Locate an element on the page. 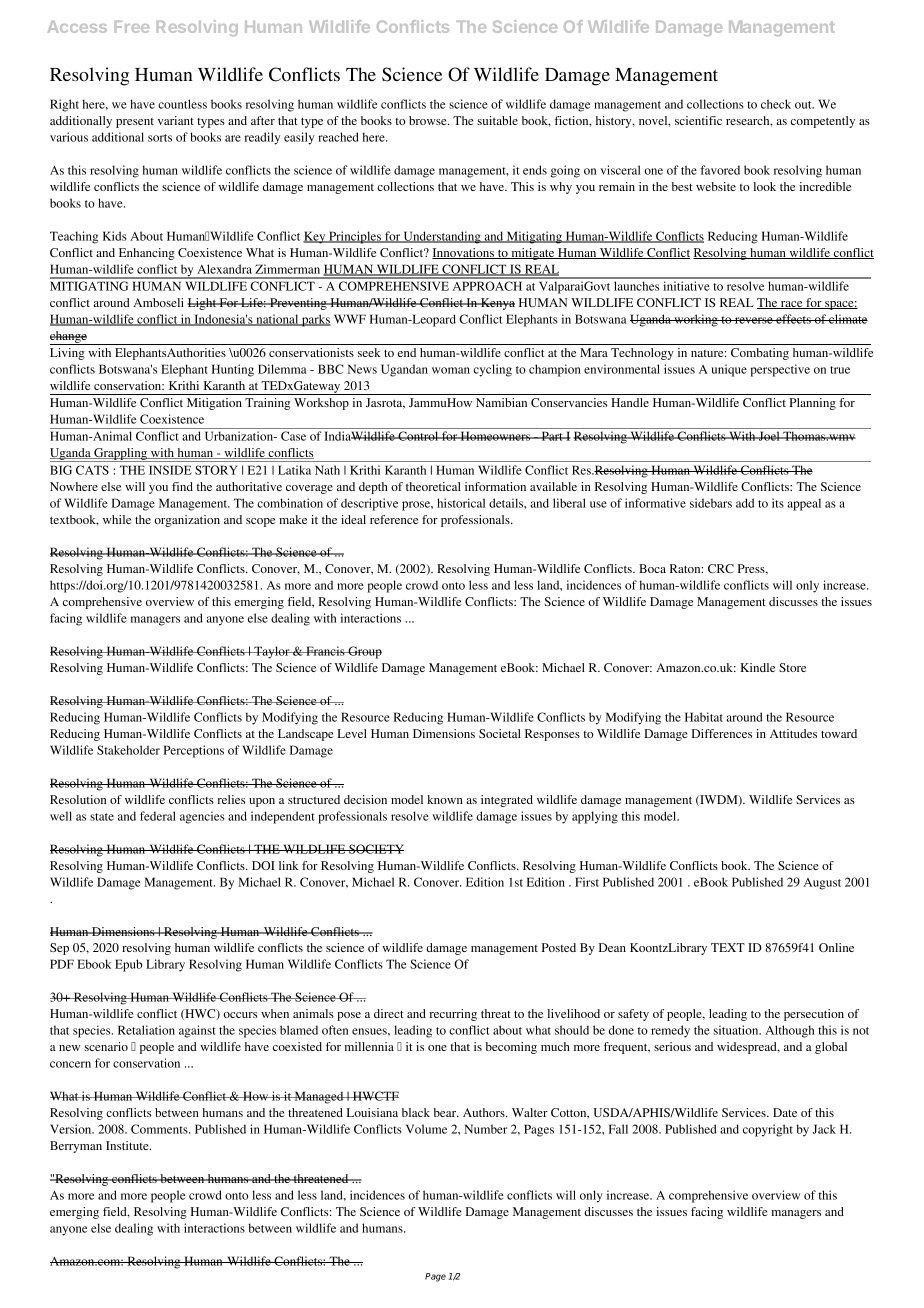 Image resolution: width=924 pixels, height=1308 pixels. Free is located at coordinates (132, 27).
